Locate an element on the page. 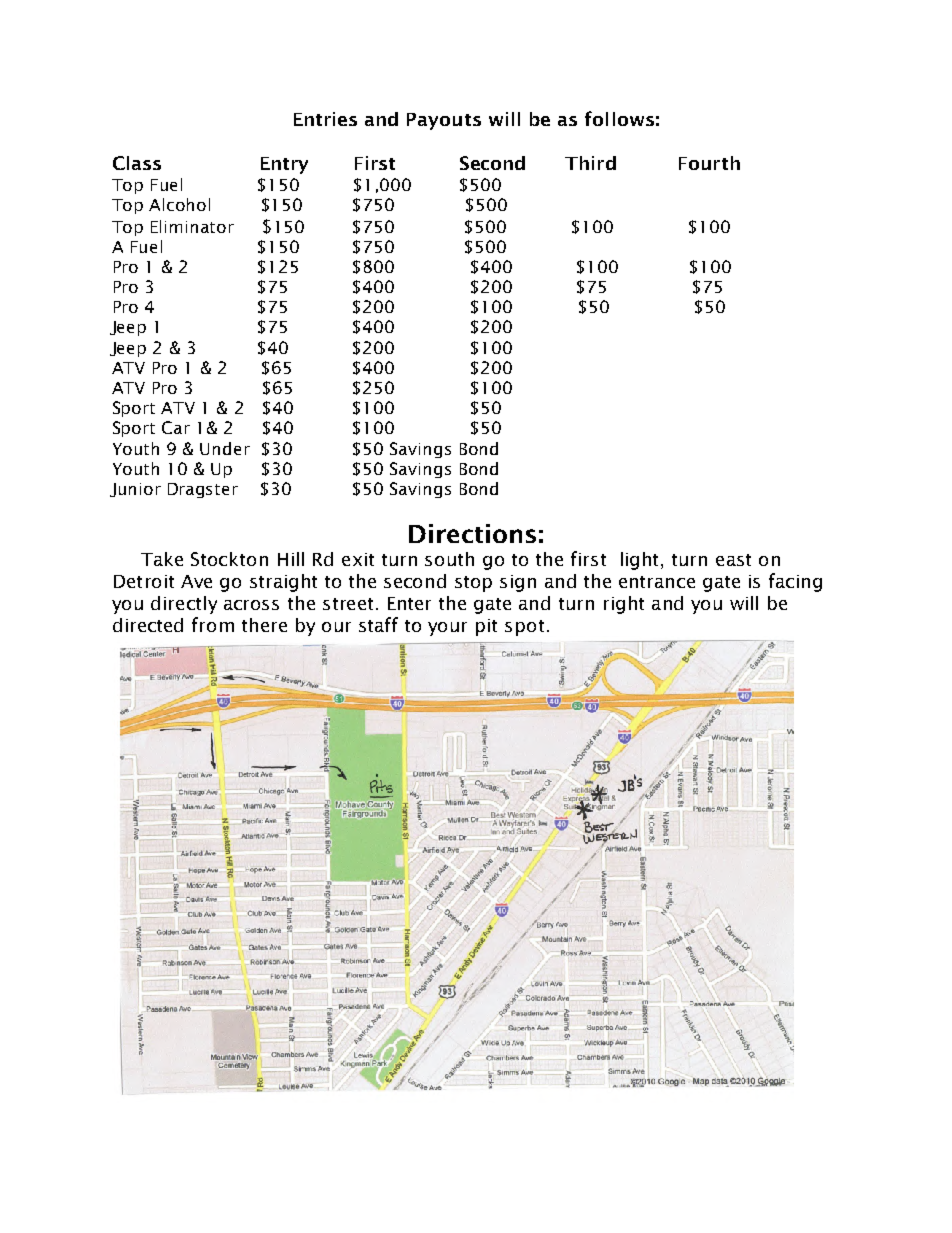 This page has width=952, height=1233. Payouts is located at coordinates (444, 121).
